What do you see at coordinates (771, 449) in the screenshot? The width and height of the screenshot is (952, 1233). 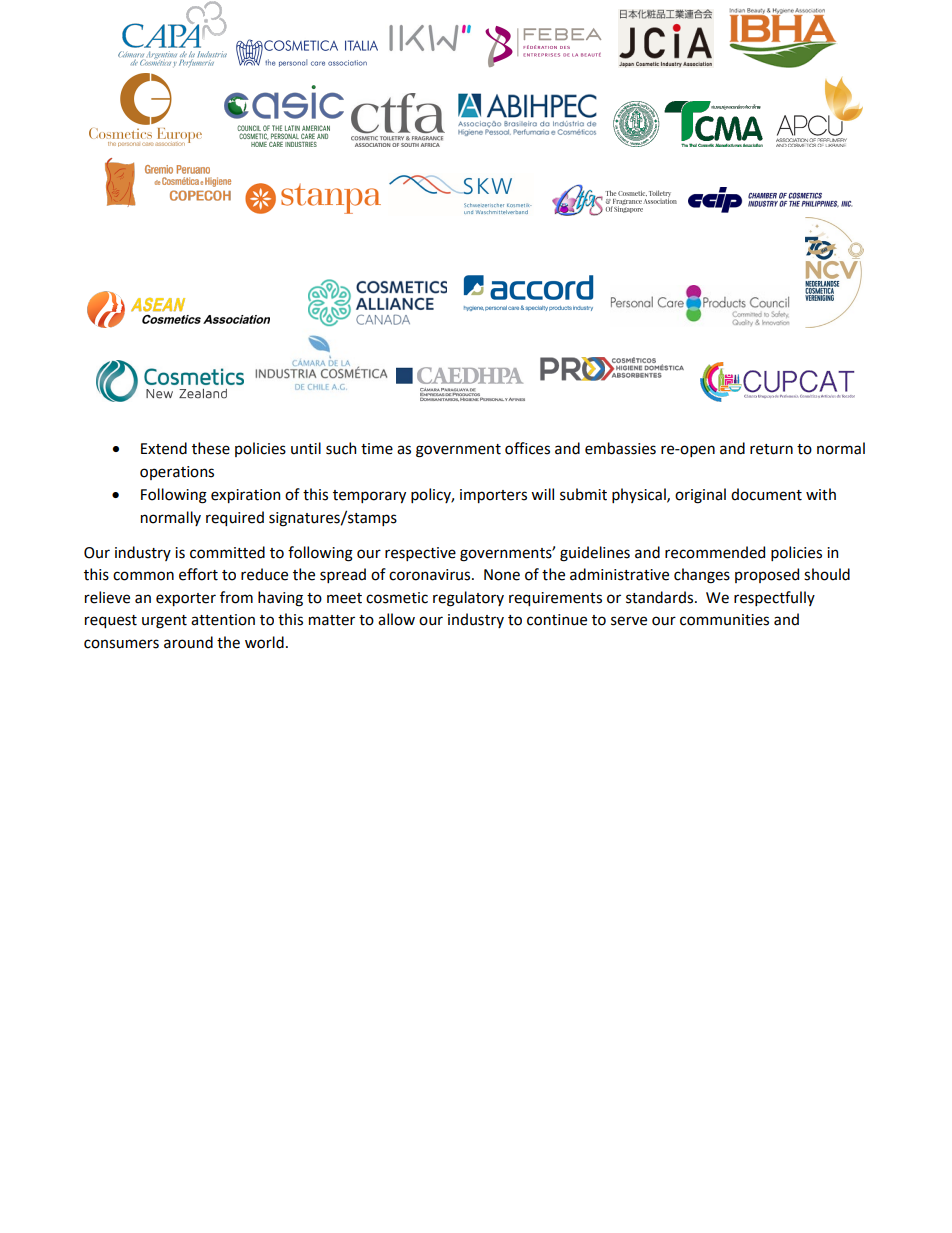 I see `return` at bounding box center [771, 449].
